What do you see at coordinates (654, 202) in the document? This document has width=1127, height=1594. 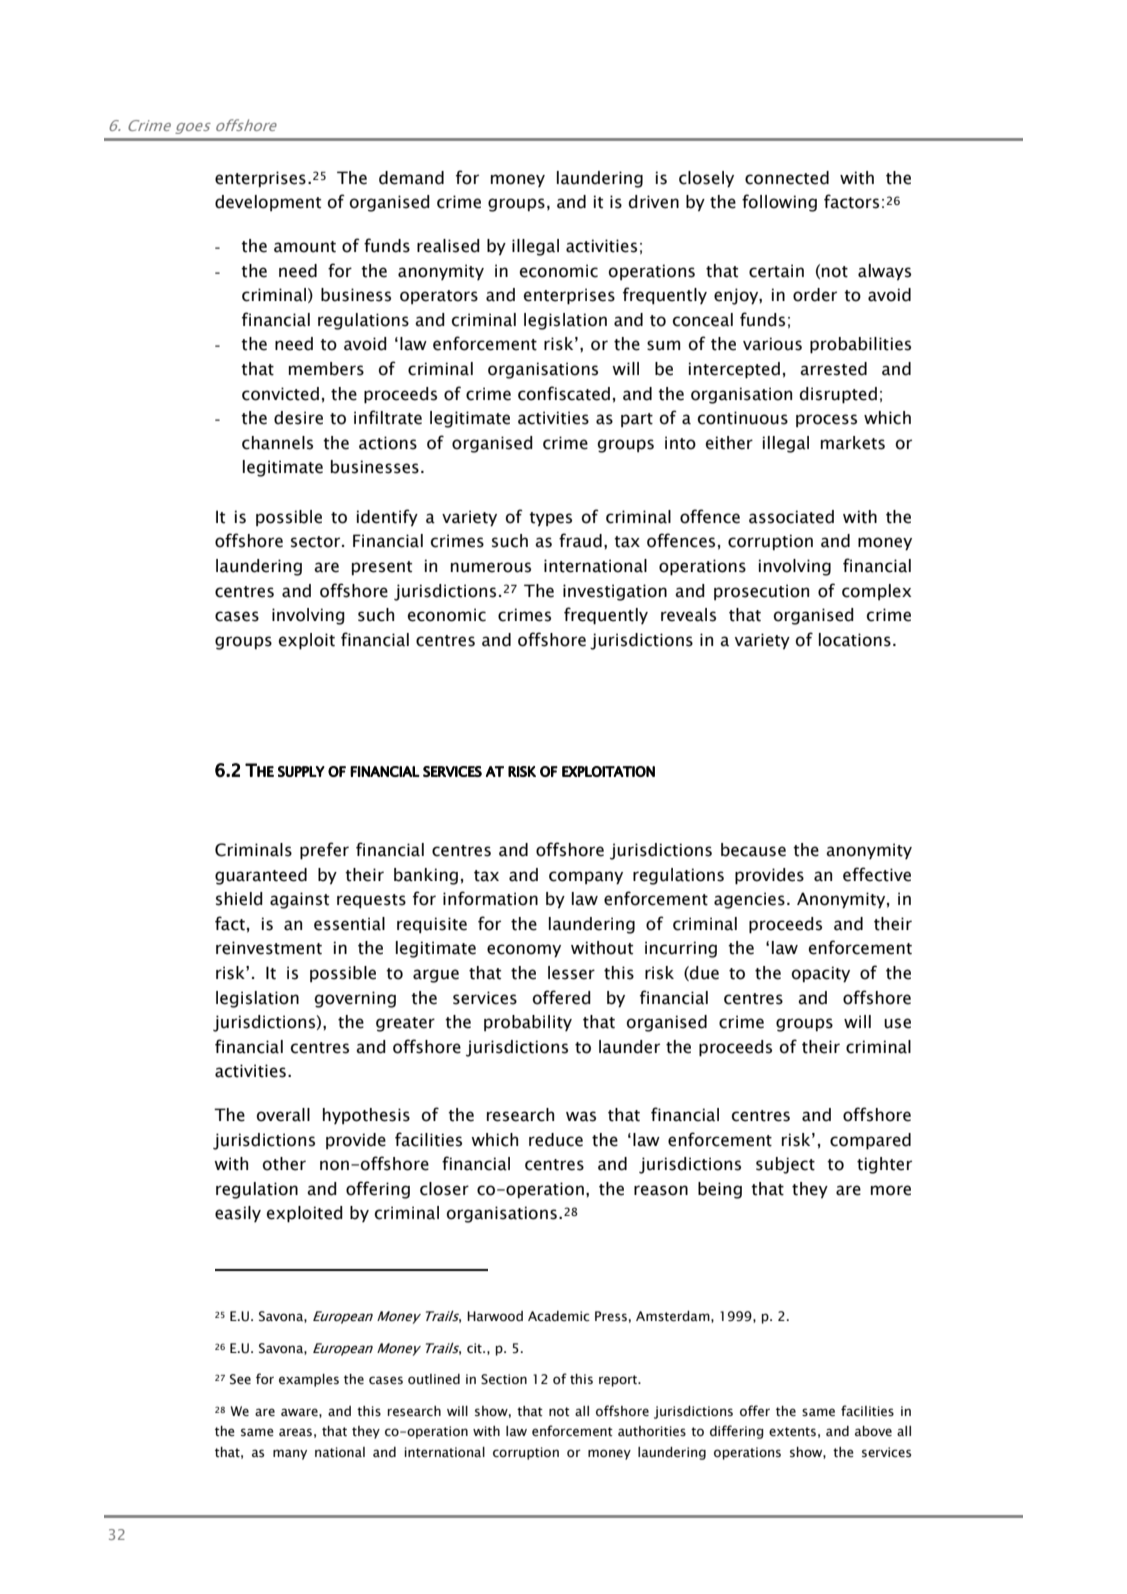 I see `driven` at bounding box center [654, 202].
